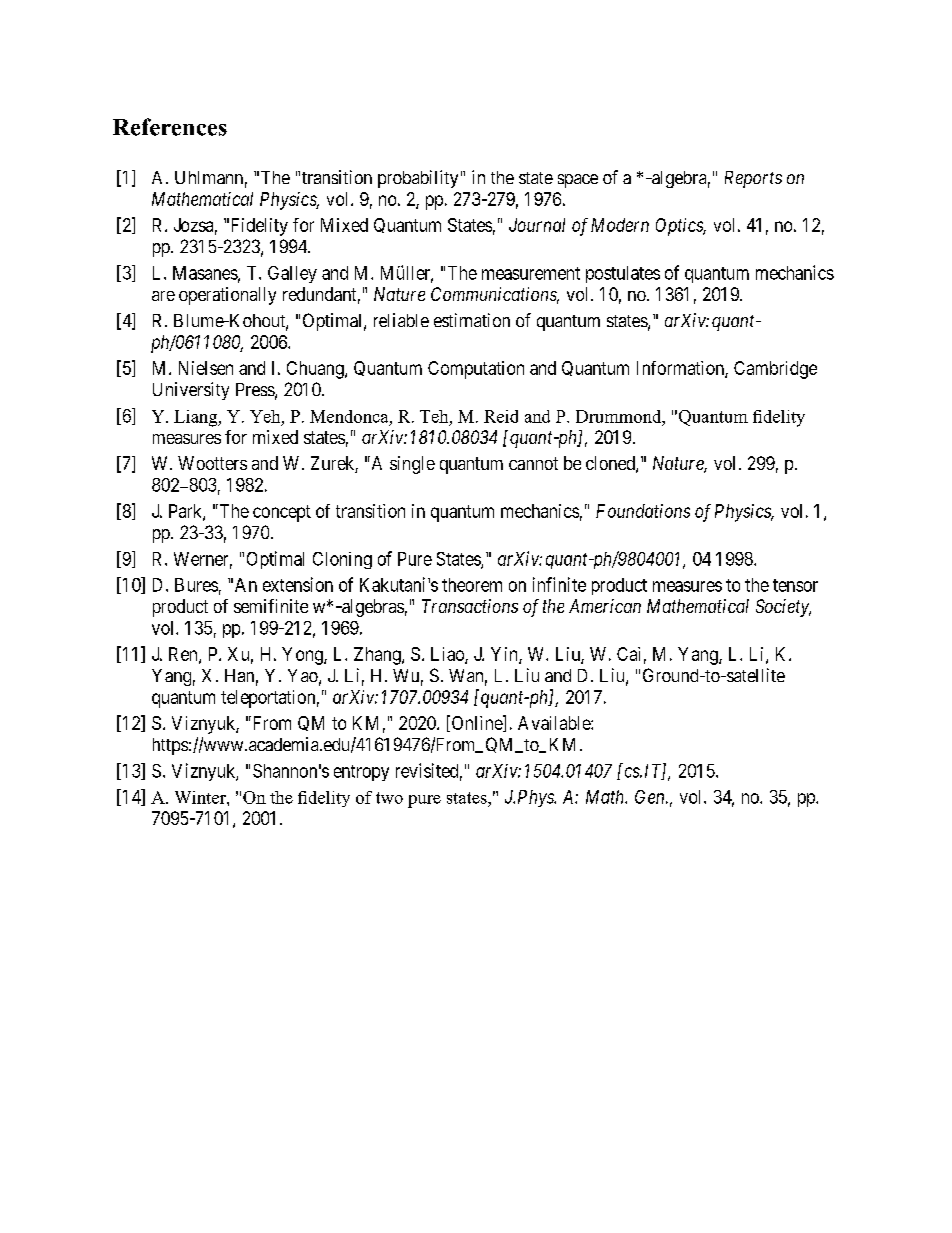 The width and height of the page is (952, 1233). I want to click on Reports, so click(753, 179).
